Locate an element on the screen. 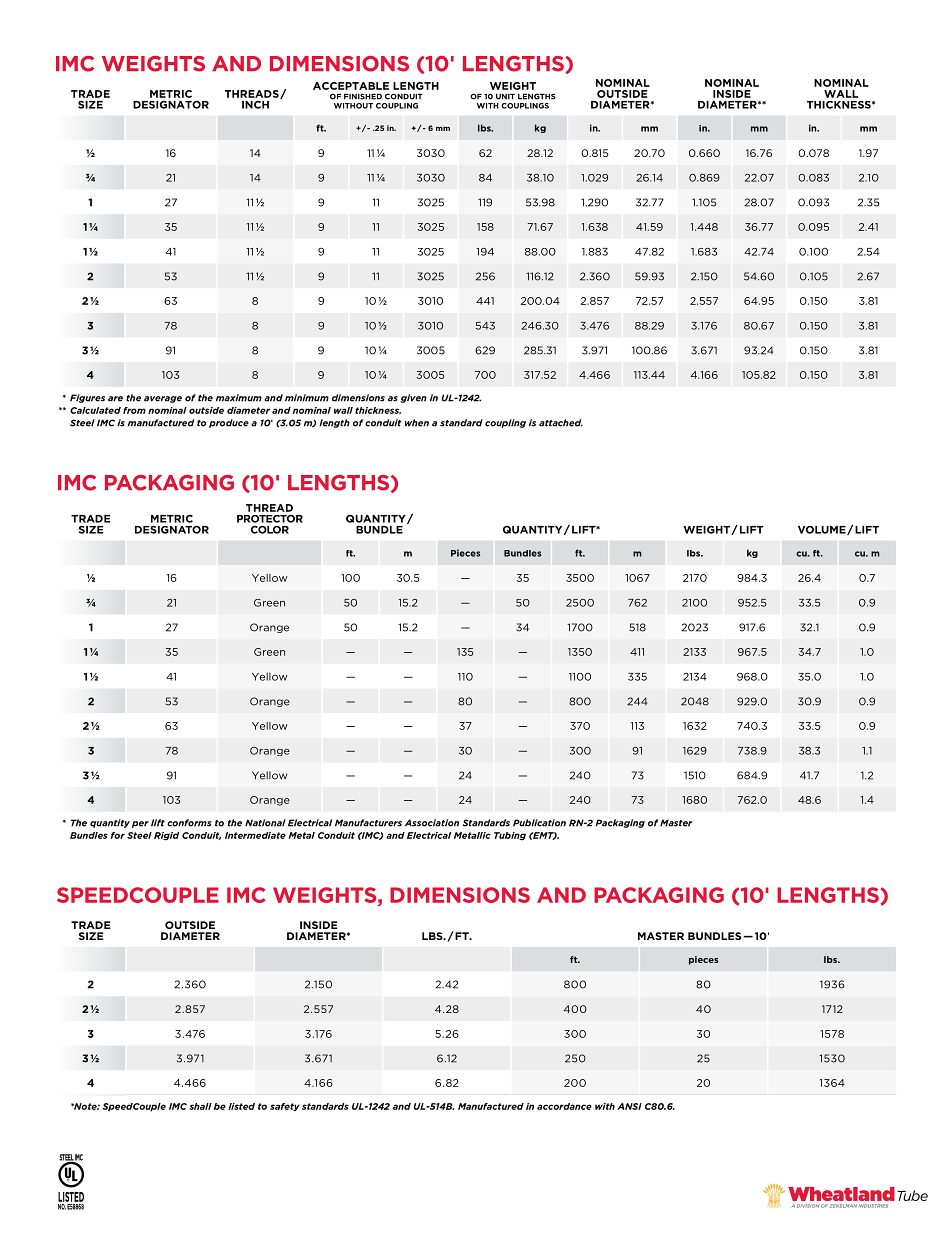 This screenshot has width=952, height=1233. Tubing is located at coordinates (510, 836).
